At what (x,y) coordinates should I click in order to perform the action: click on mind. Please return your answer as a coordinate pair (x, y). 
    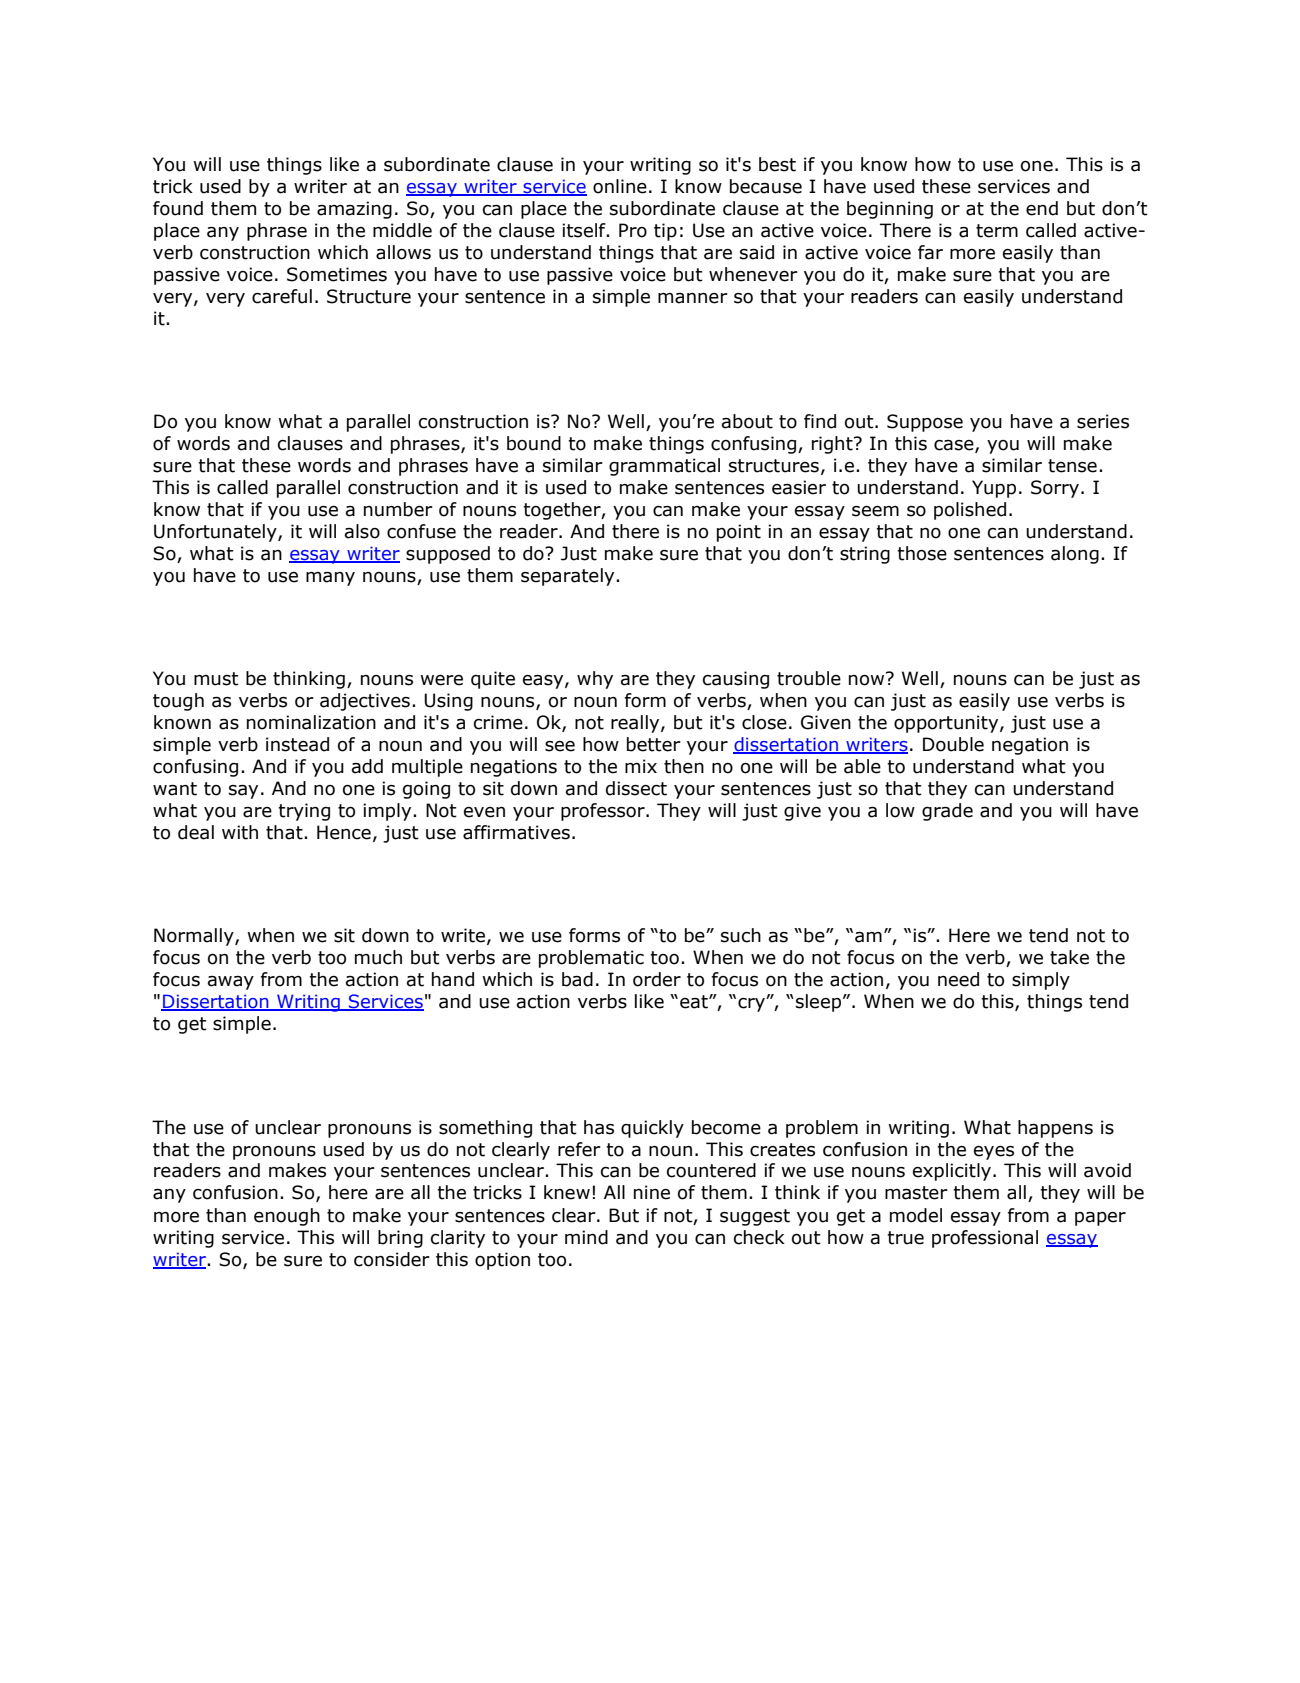
    Looking at the image, I should click on (586, 1237).
